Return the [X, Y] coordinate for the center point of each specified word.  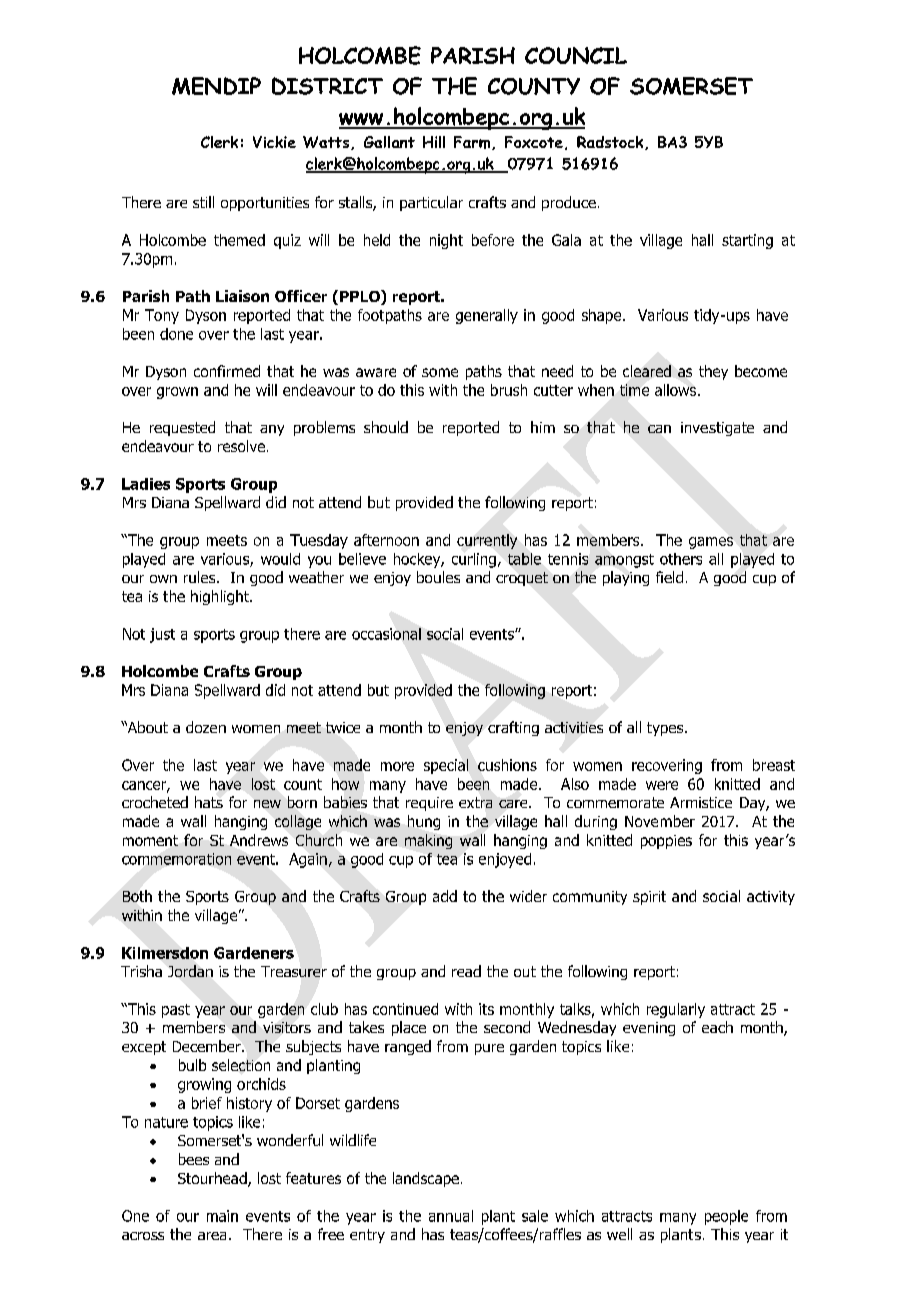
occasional [386, 634]
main [222, 1216]
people [726, 1217]
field [669, 577]
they [713, 372]
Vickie [274, 142]
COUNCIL [576, 55]
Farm [473, 143]
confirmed [227, 371]
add [445, 896]
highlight [221, 597]
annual [451, 1216]
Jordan [190, 971]
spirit [649, 898]
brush [509, 390]
